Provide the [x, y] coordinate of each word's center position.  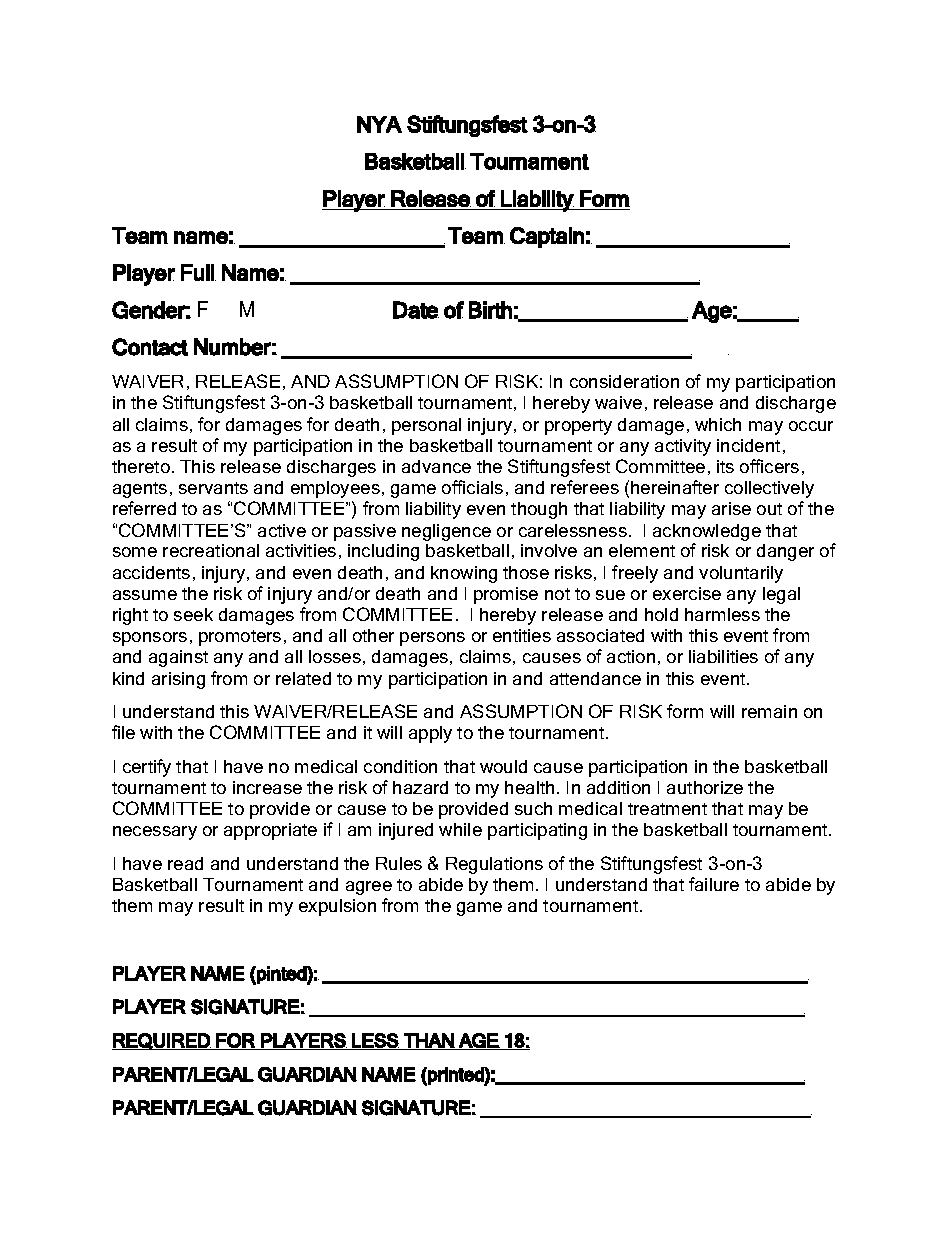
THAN [429, 1041]
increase [267, 787]
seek [193, 614]
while [460, 829]
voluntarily [741, 574]
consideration [624, 381]
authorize [705, 787]
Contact [150, 347]
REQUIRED [162, 1041]
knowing [464, 574]
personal [426, 426]
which [718, 424]
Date [416, 310]
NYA [379, 124]
